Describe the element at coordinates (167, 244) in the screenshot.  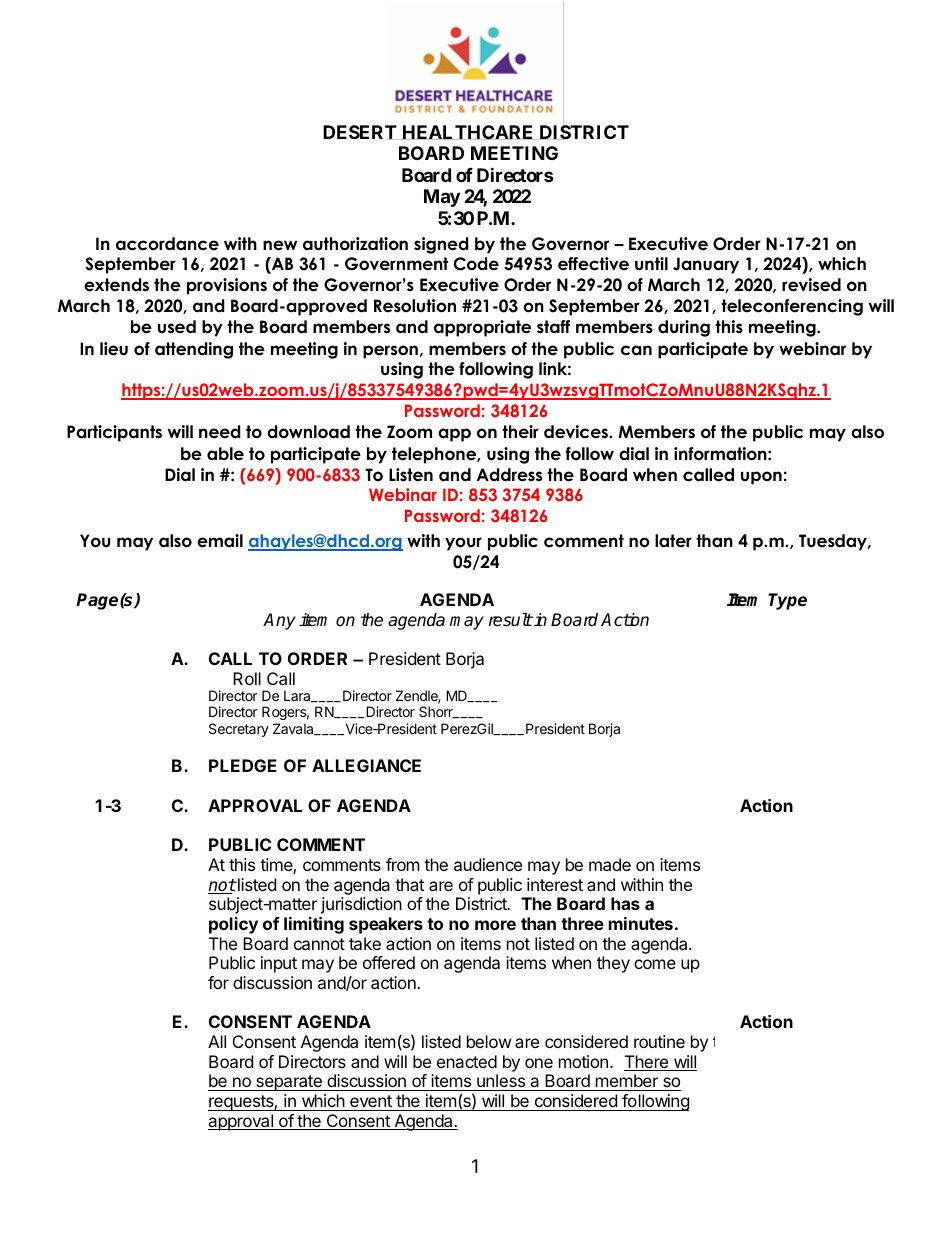
I see `accordance` at that location.
